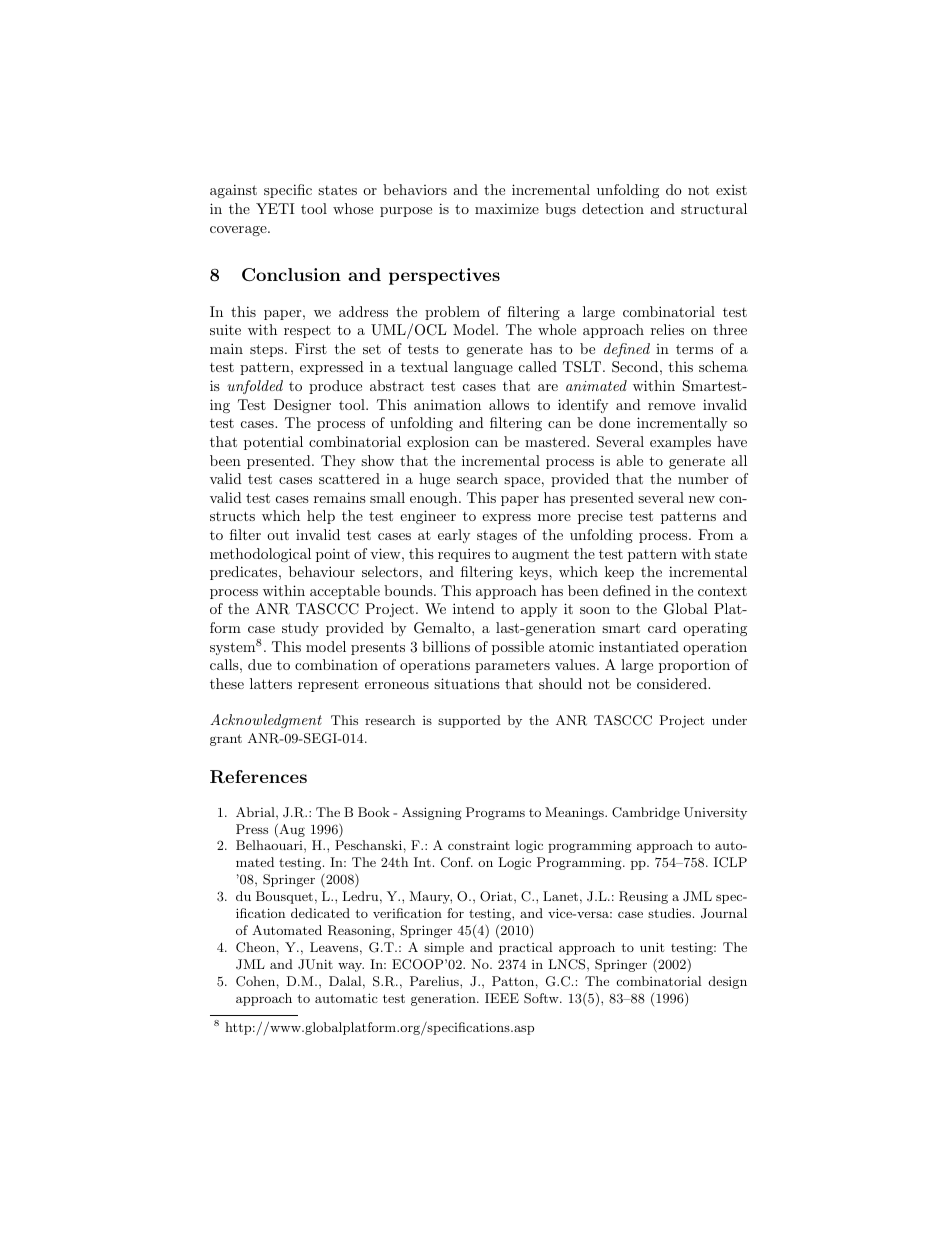  I want to click on Patton, so click(513, 981).
